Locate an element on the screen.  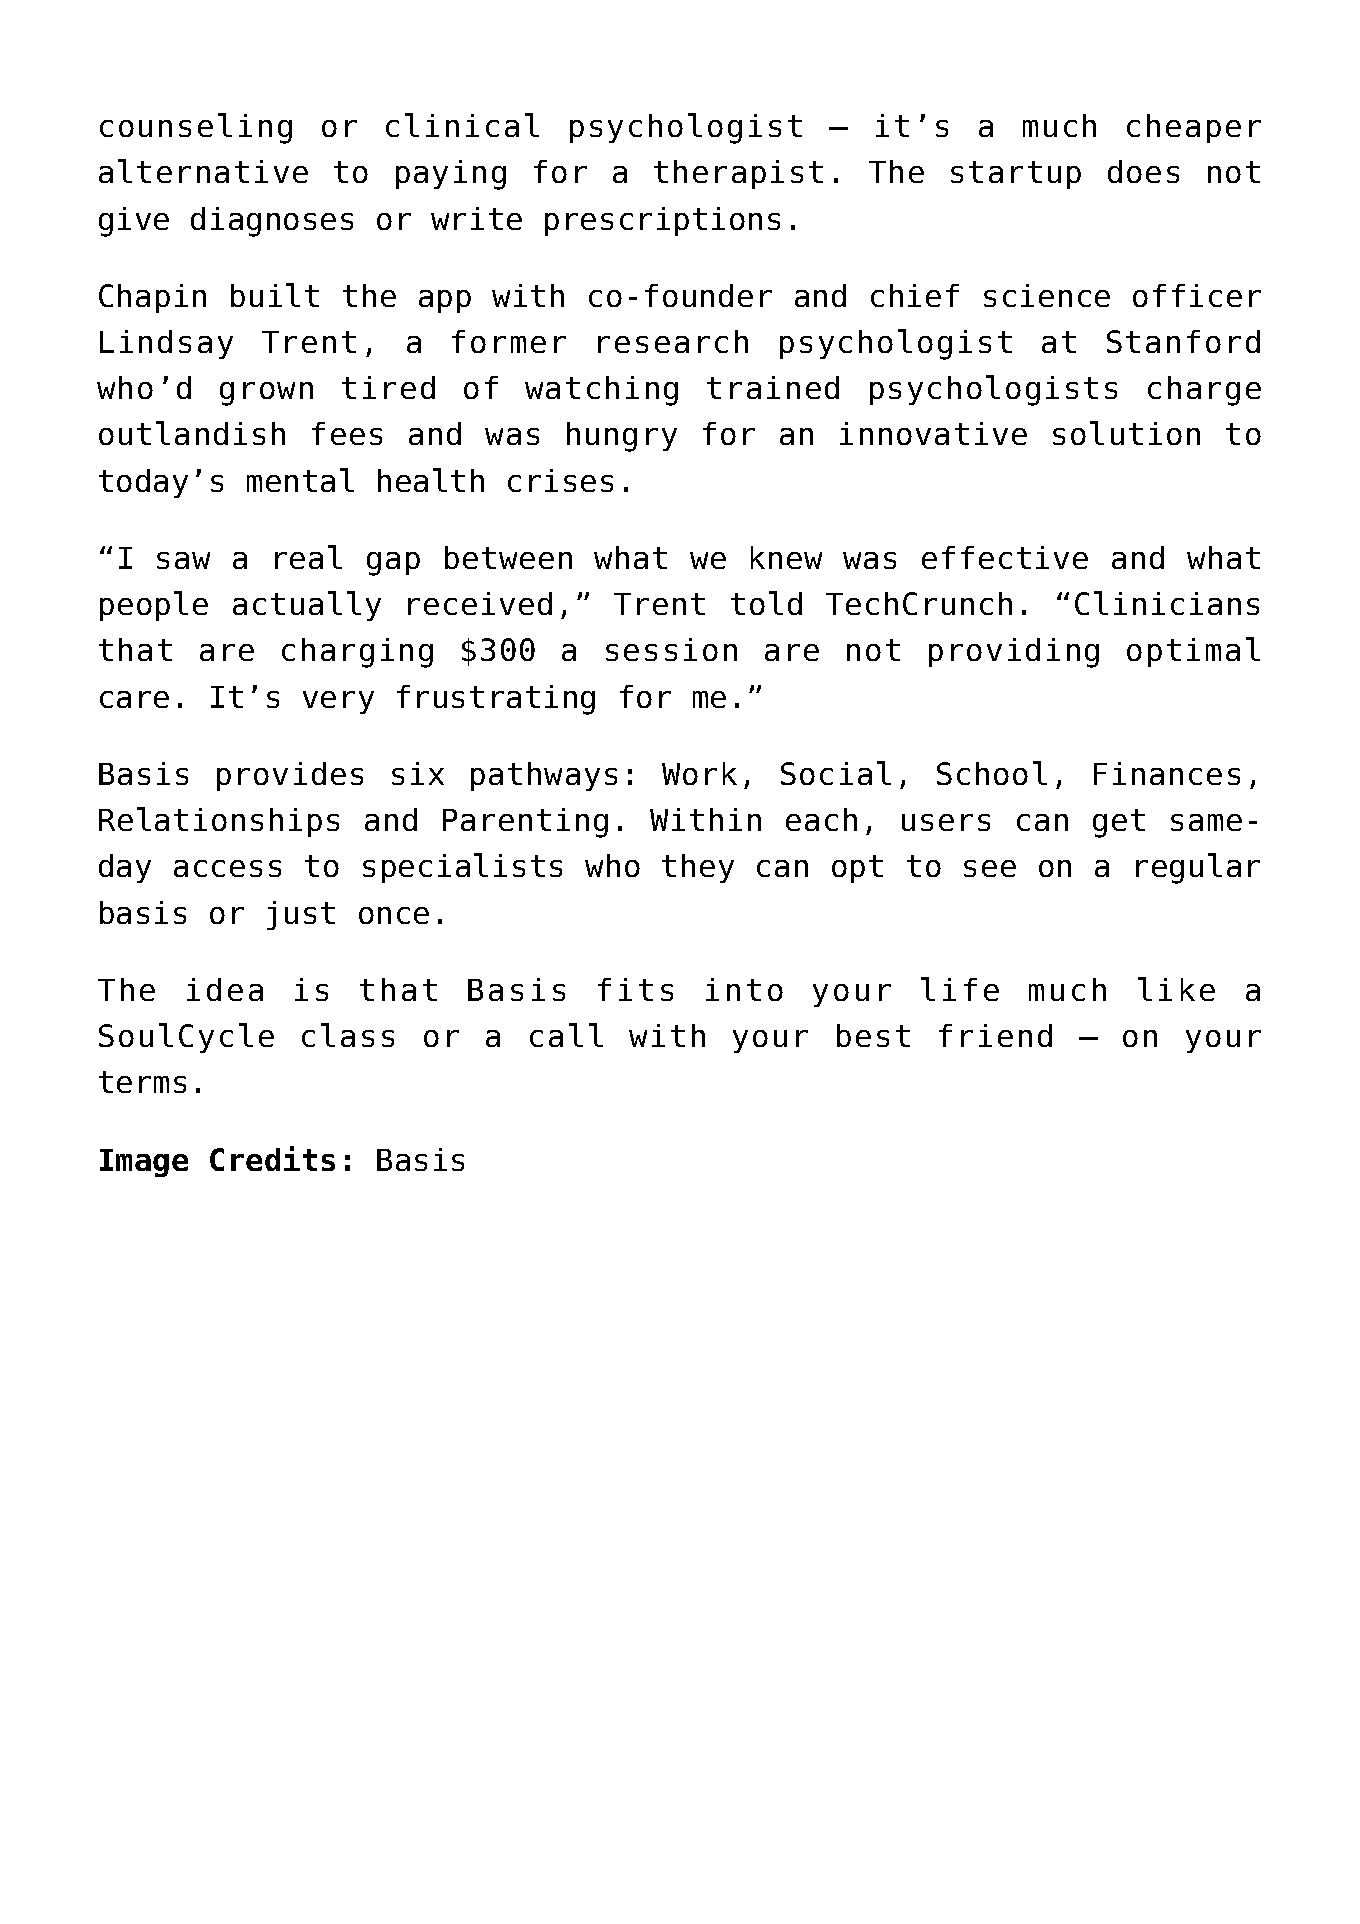
providing is located at coordinates (1014, 653).
